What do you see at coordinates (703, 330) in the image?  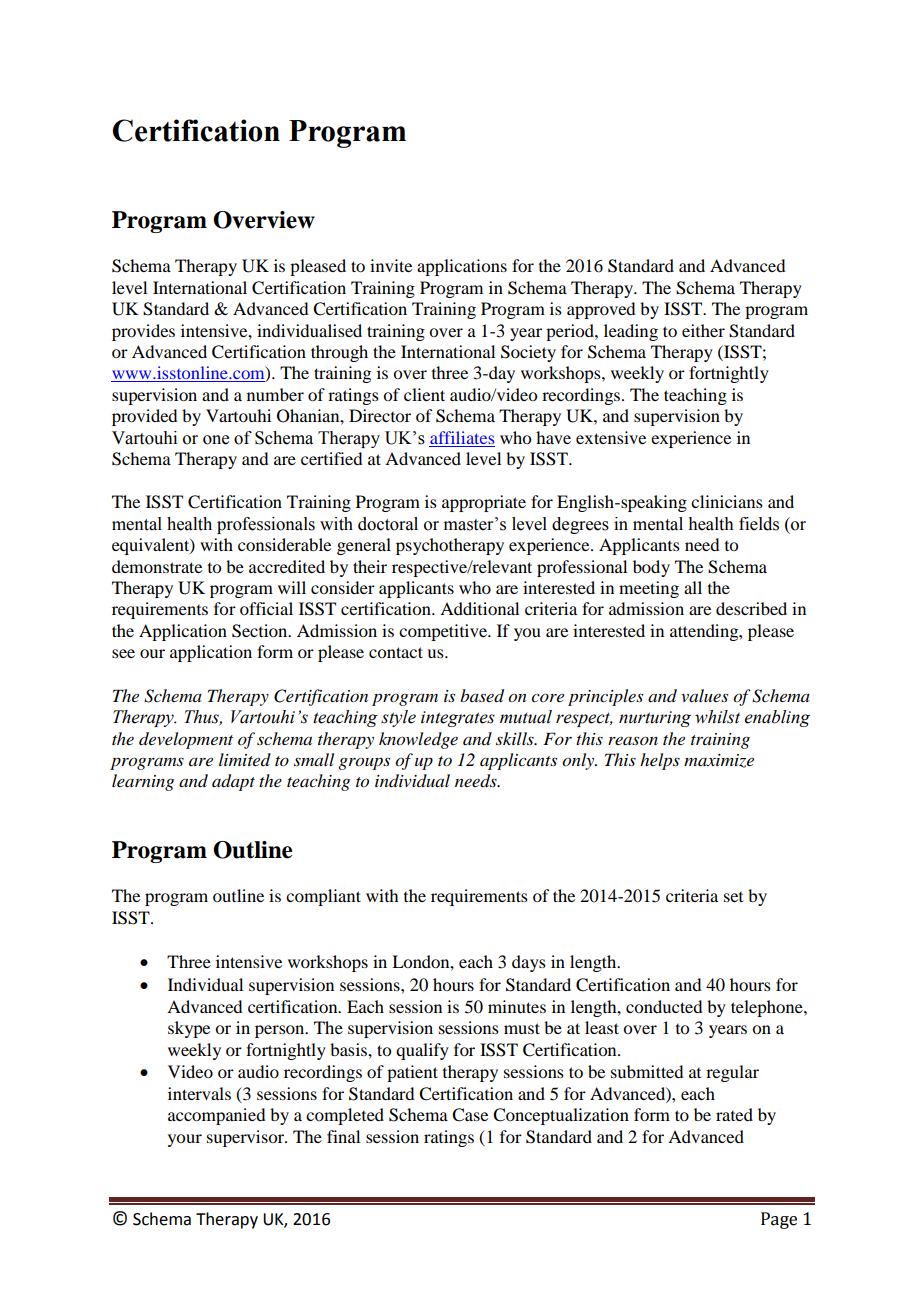 I see `either` at bounding box center [703, 330].
